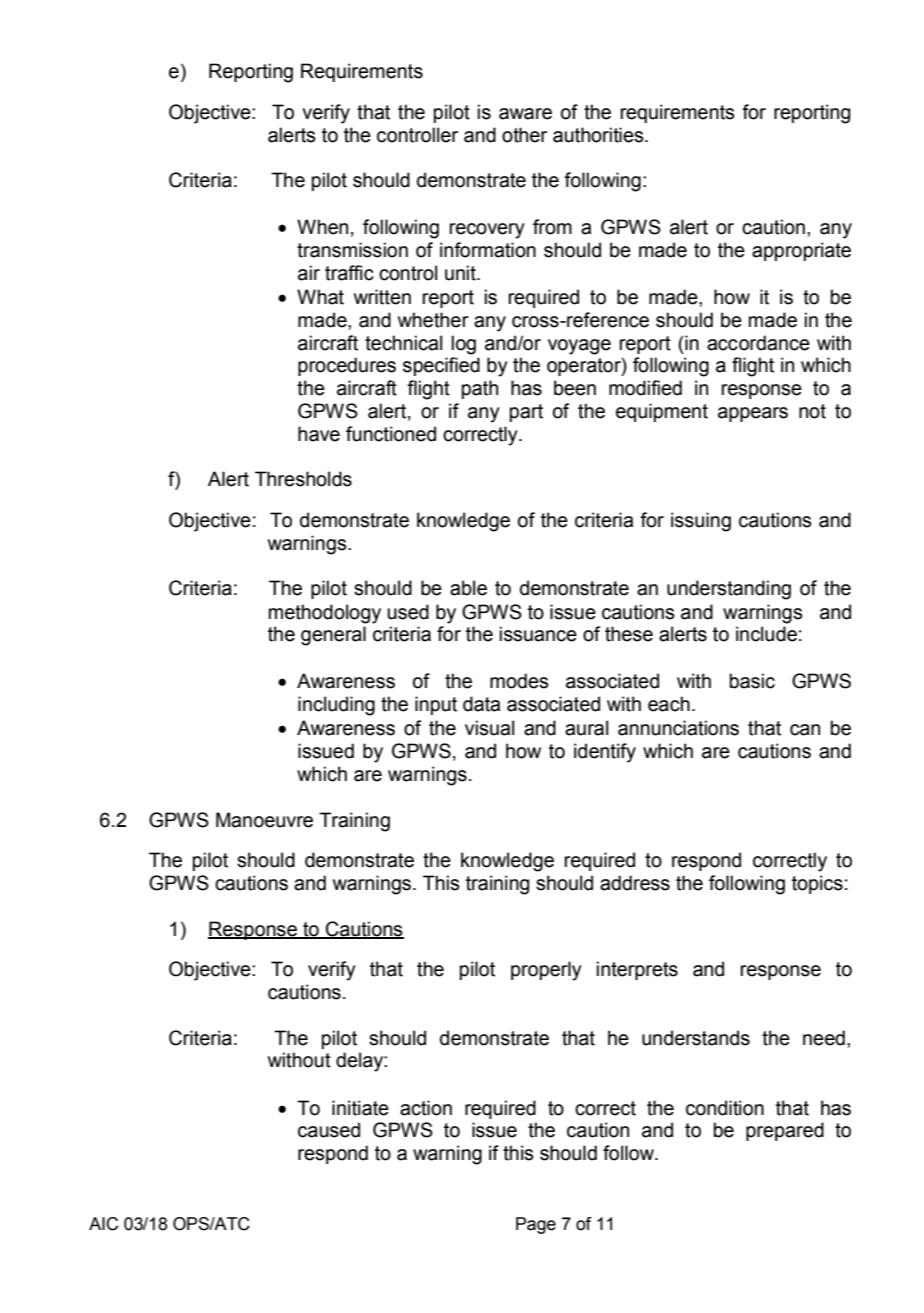  I want to click on initiate, so click(360, 1108).
